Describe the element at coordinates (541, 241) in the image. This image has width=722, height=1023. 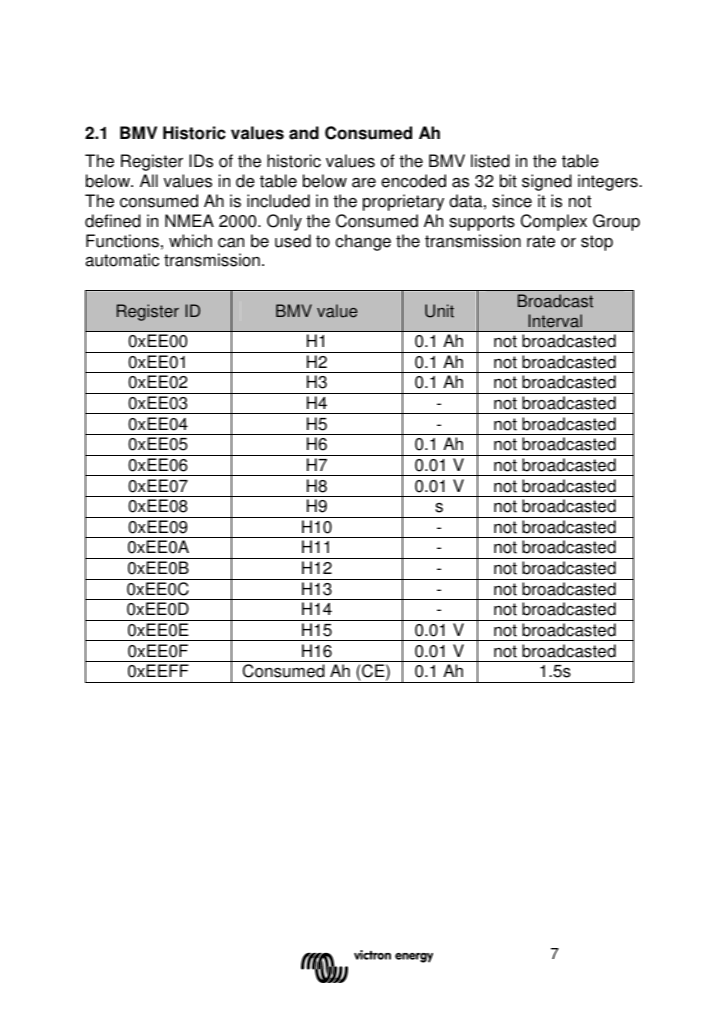
I see `rate` at that location.
